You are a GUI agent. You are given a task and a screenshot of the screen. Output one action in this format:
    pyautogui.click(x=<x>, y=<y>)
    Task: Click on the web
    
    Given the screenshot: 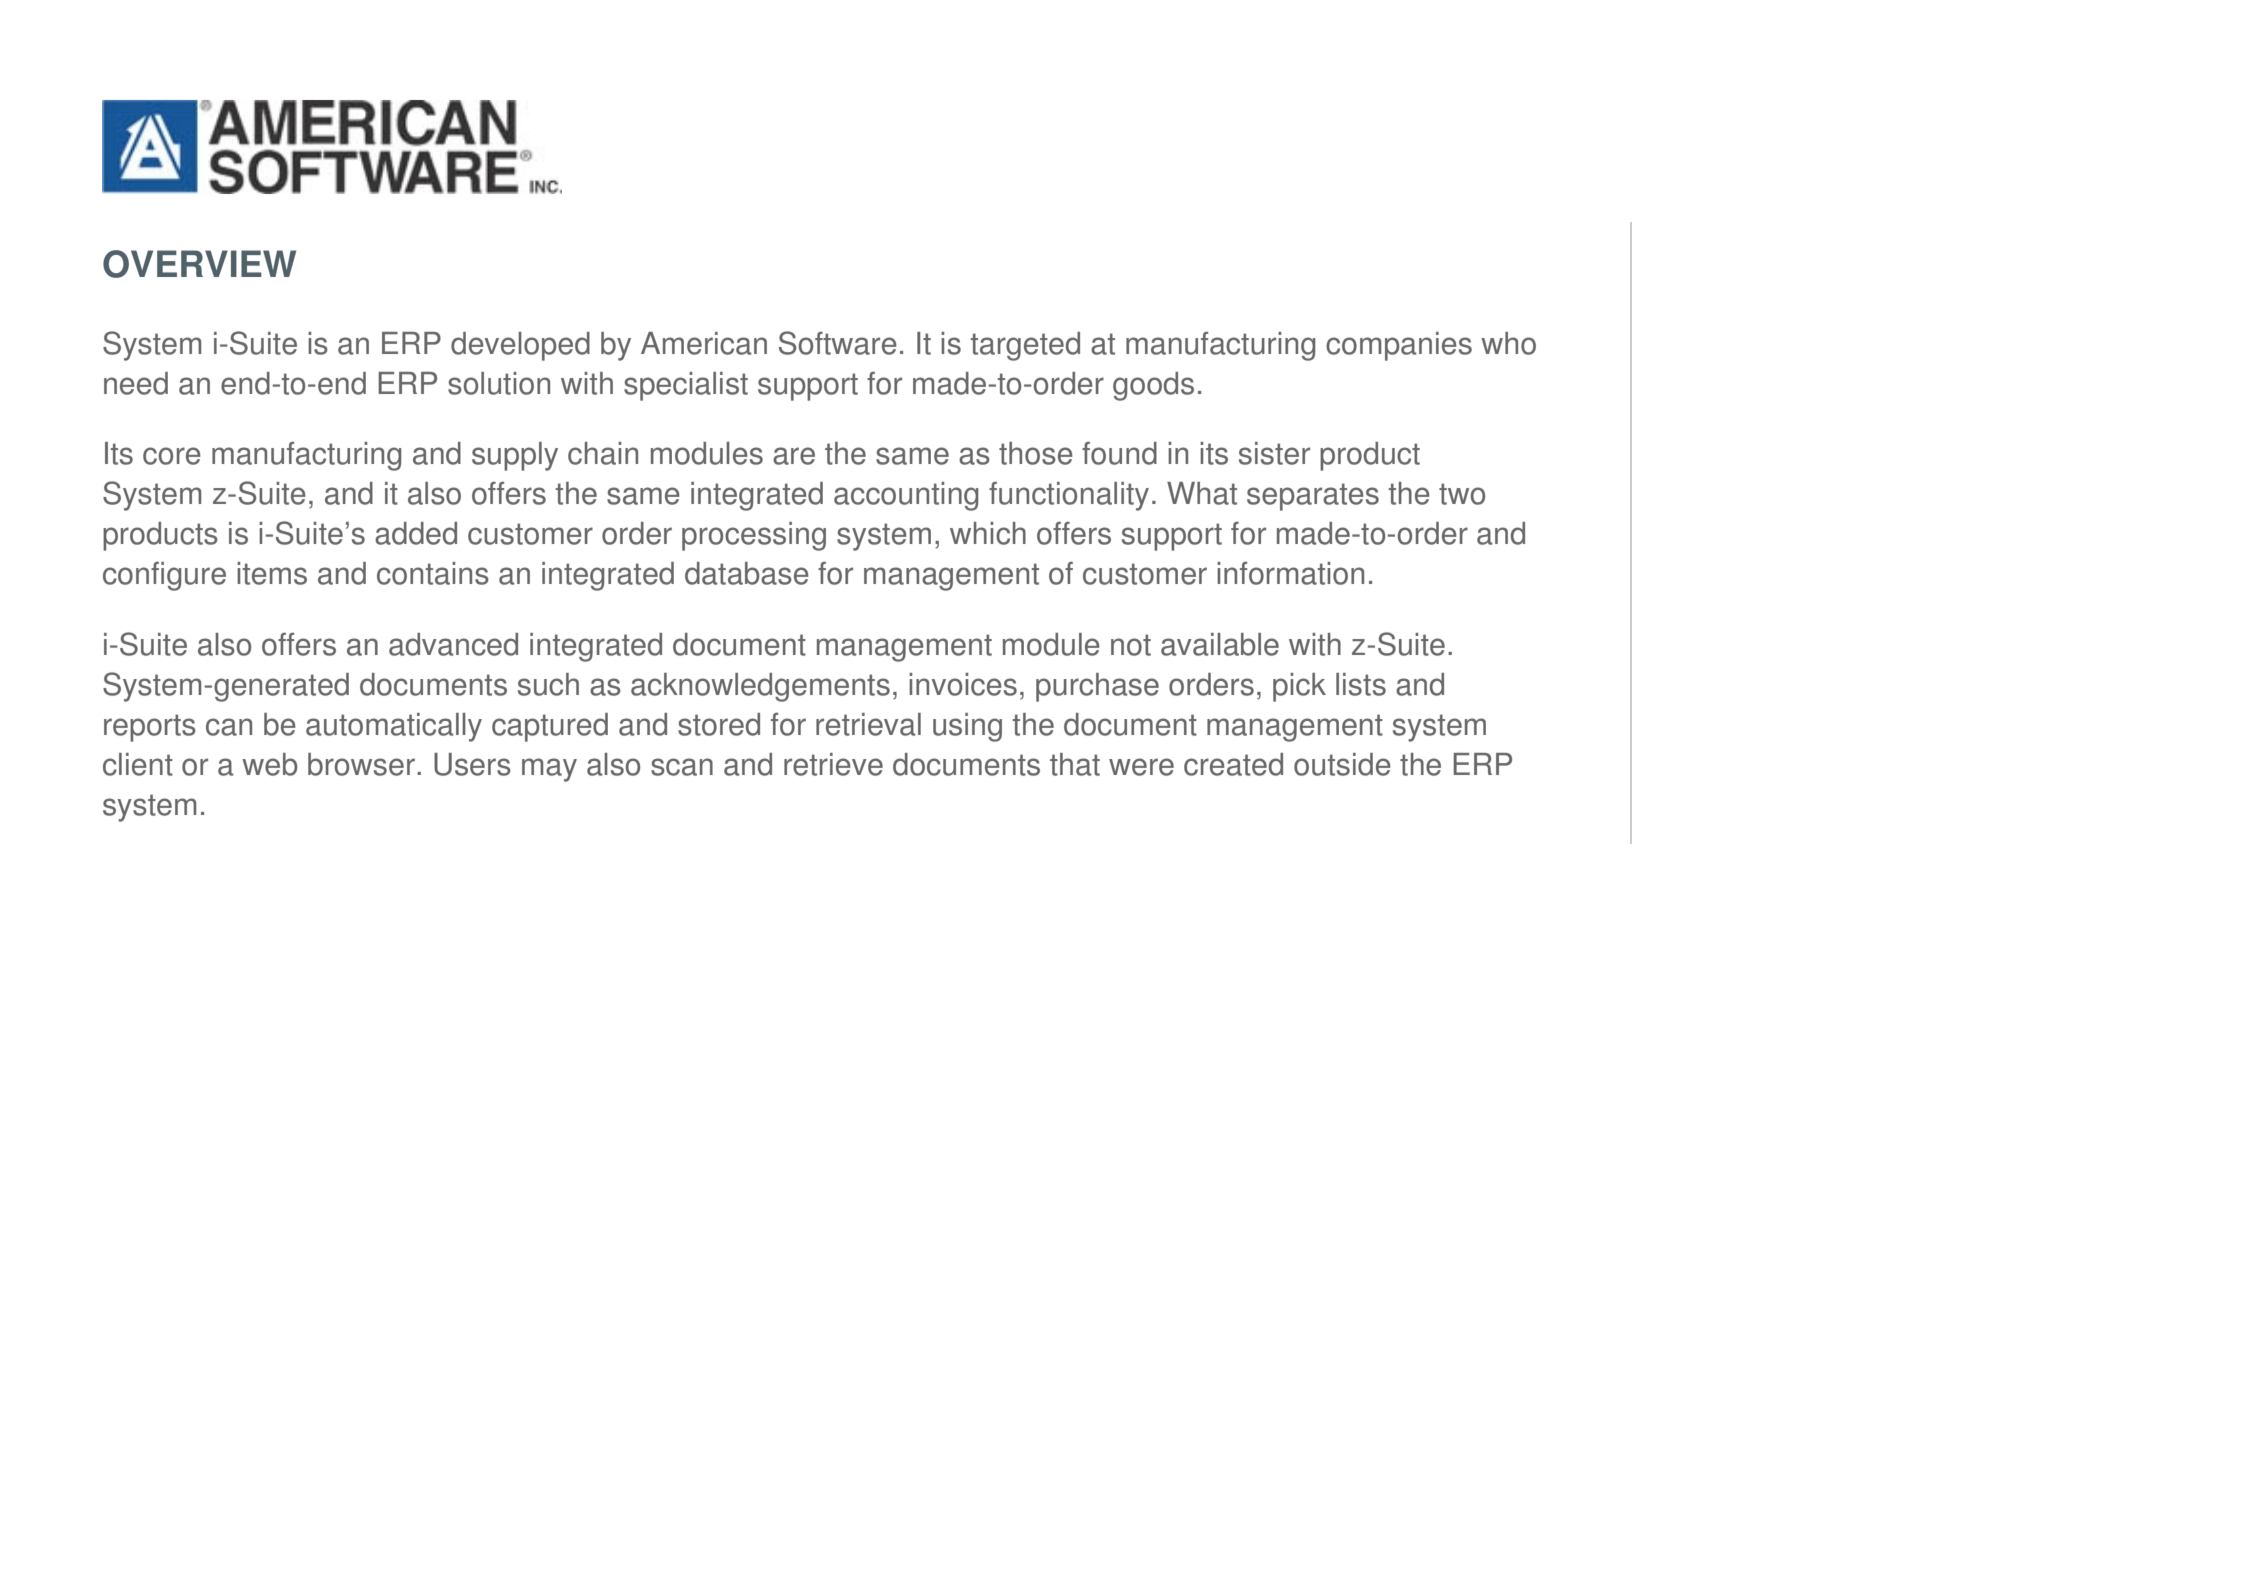 What is the action you would take?
    pyautogui.click(x=270, y=764)
